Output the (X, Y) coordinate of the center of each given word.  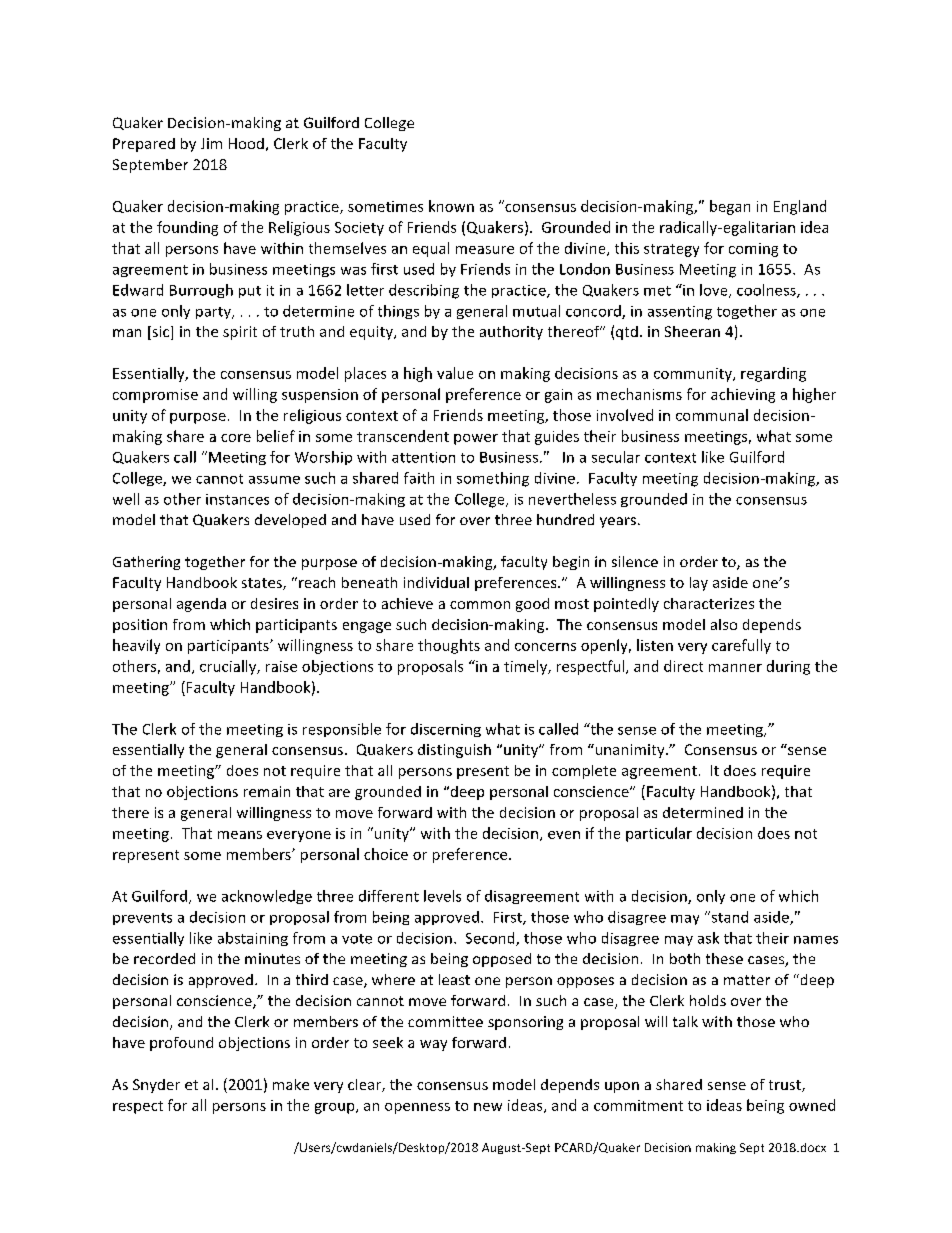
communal (712, 415)
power (476, 439)
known (451, 206)
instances (237, 499)
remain (267, 791)
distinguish (454, 751)
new (488, 1107)
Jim (211, 143)
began (730, 207)
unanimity (630, 751)
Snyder (156, 1086)
